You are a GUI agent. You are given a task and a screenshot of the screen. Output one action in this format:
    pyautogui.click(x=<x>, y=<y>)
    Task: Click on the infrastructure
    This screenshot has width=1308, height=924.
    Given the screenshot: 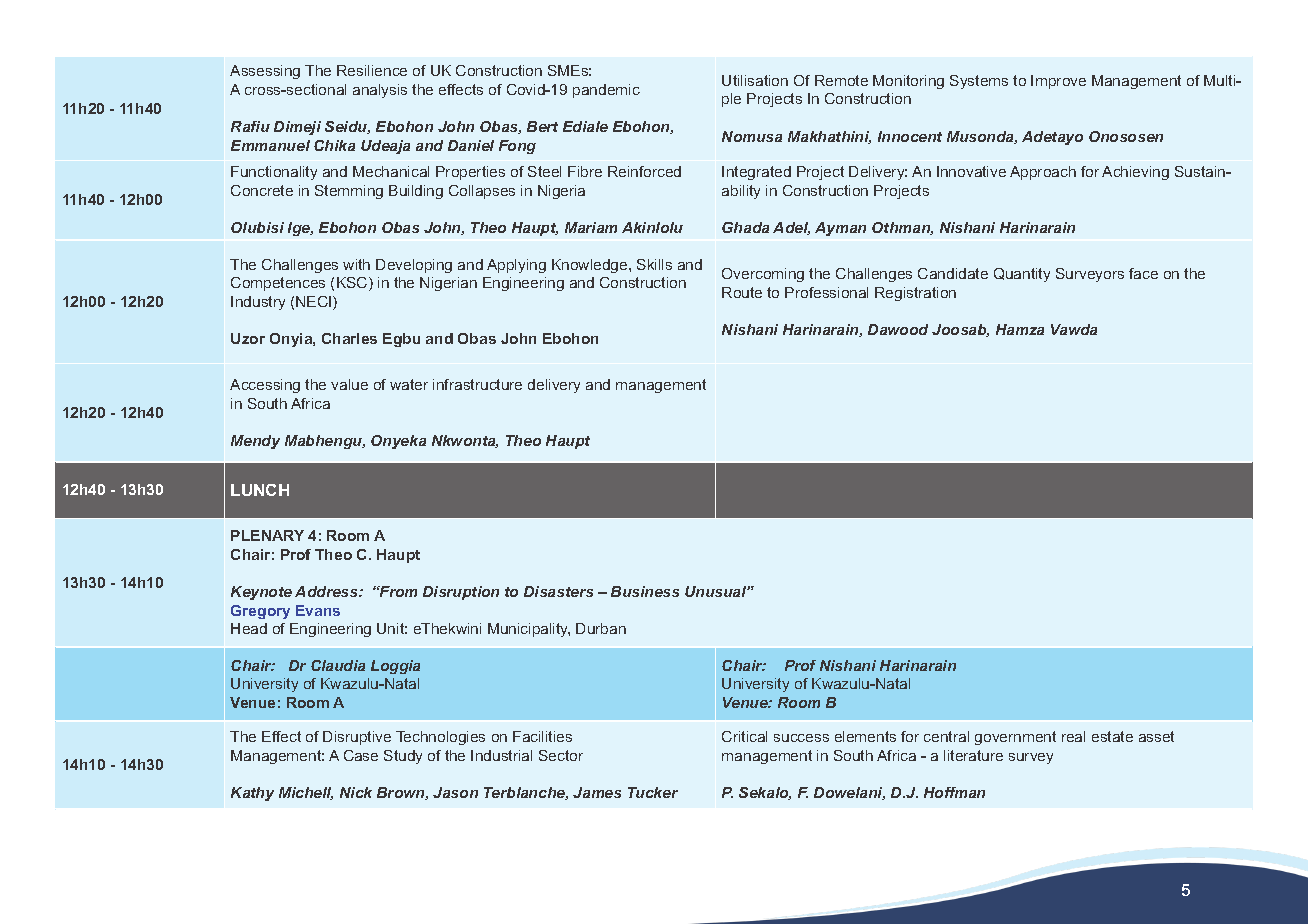 What is the action you would take?
    pyautogui.click(x=477, y=384)
